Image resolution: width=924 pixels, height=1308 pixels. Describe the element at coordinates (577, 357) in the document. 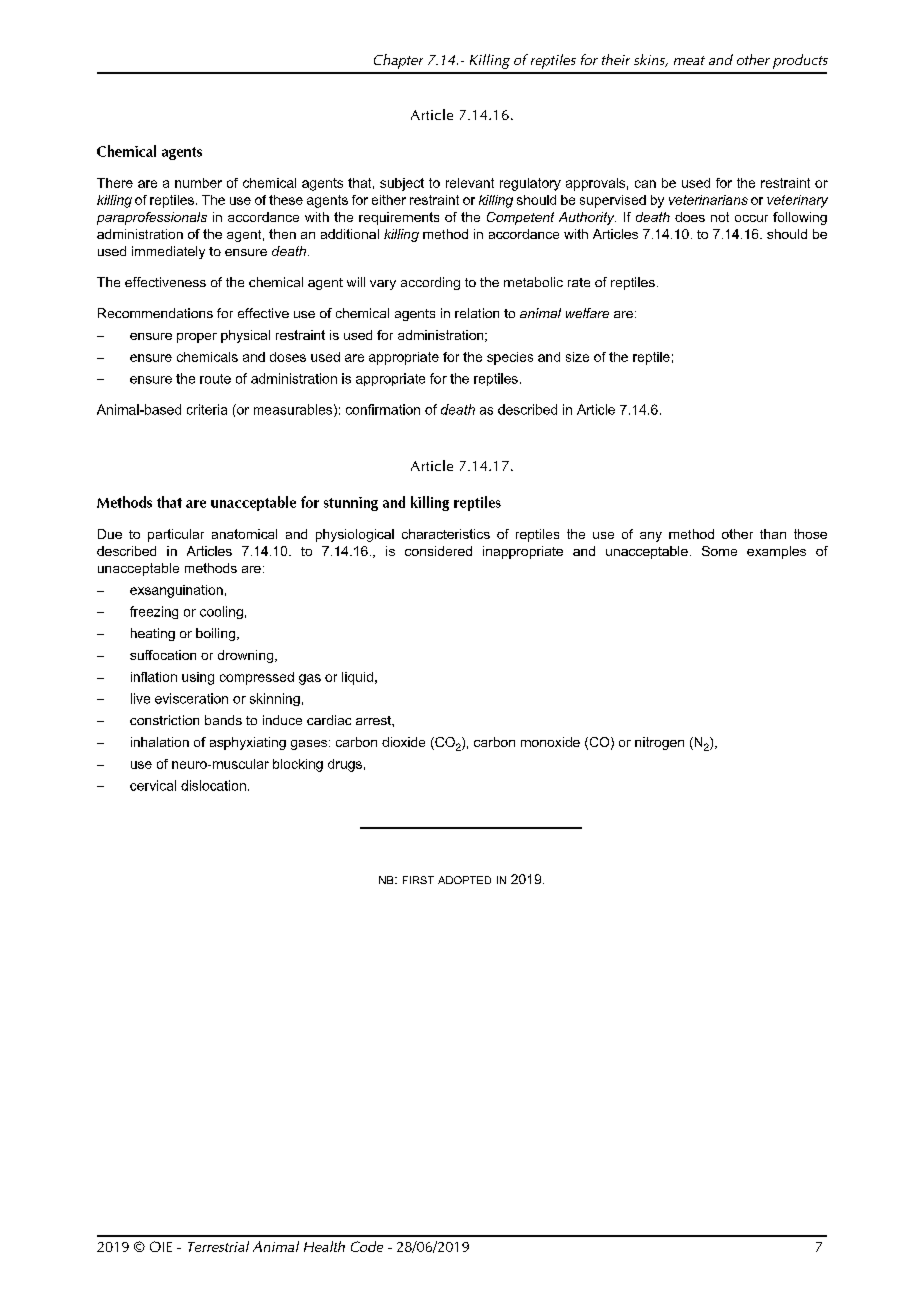

I see `size` at that location.
